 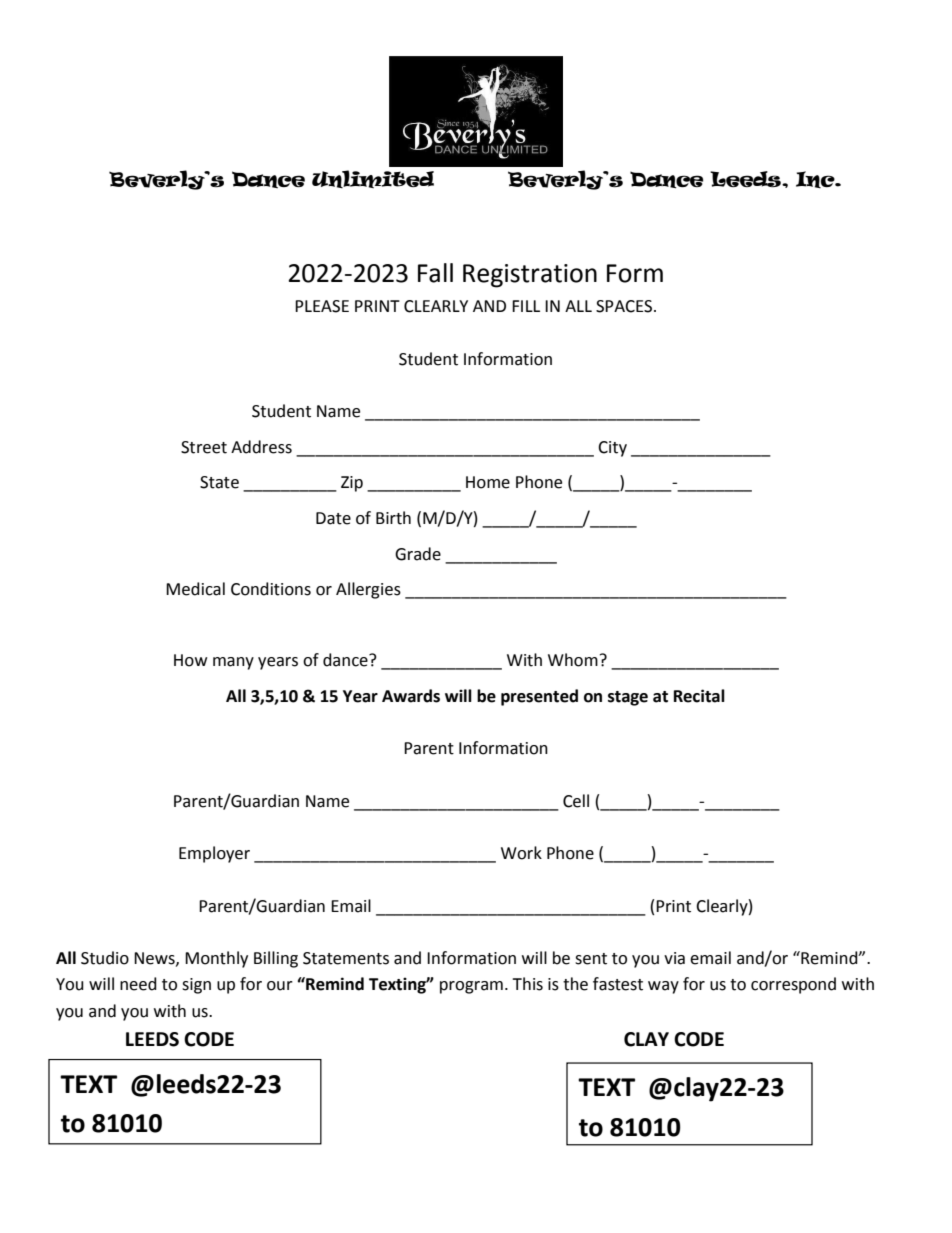 I want to click on PLEASE, so click(x=322, y=306).
